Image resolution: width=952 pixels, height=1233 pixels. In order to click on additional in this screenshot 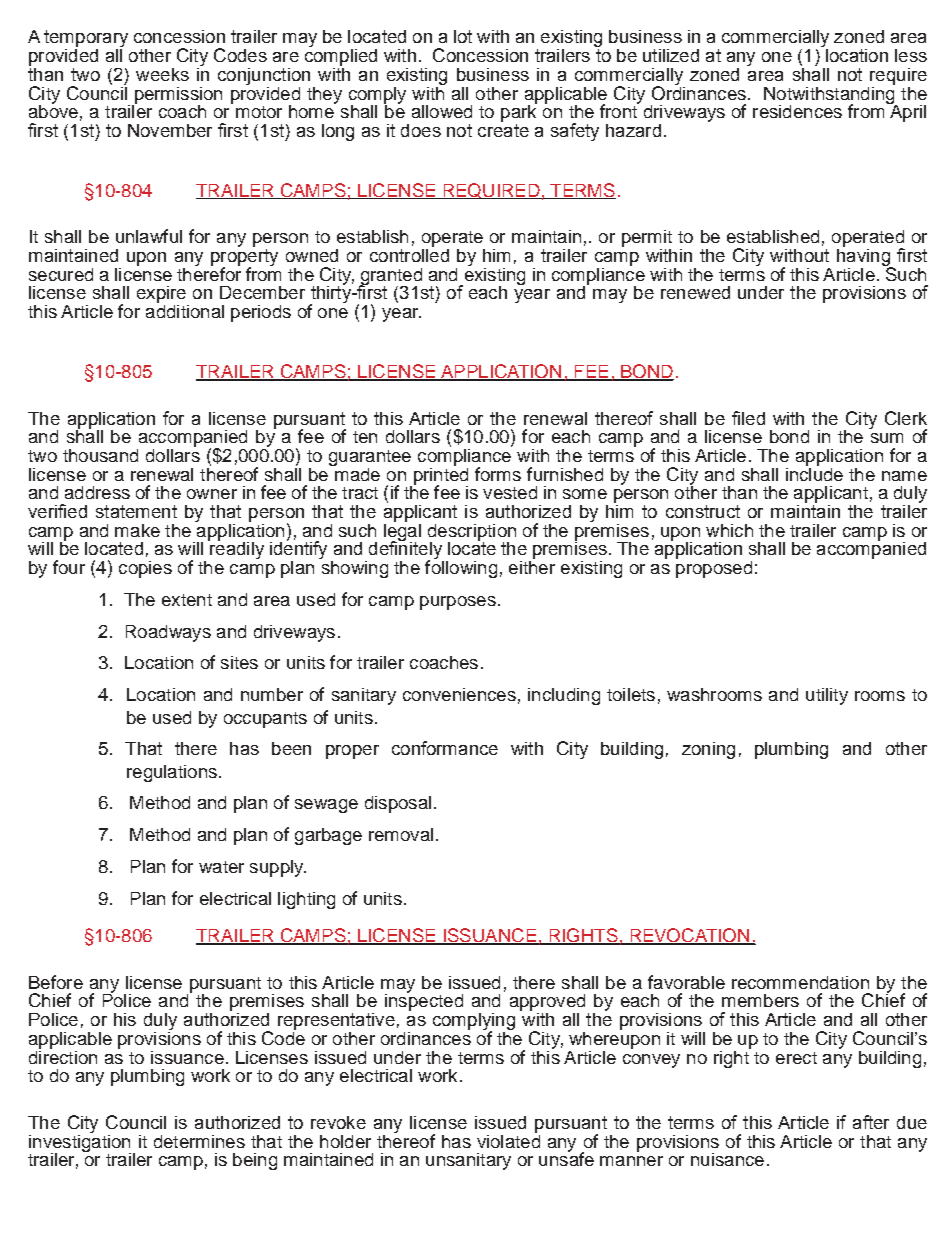, I will do `click(185, 310)`.
